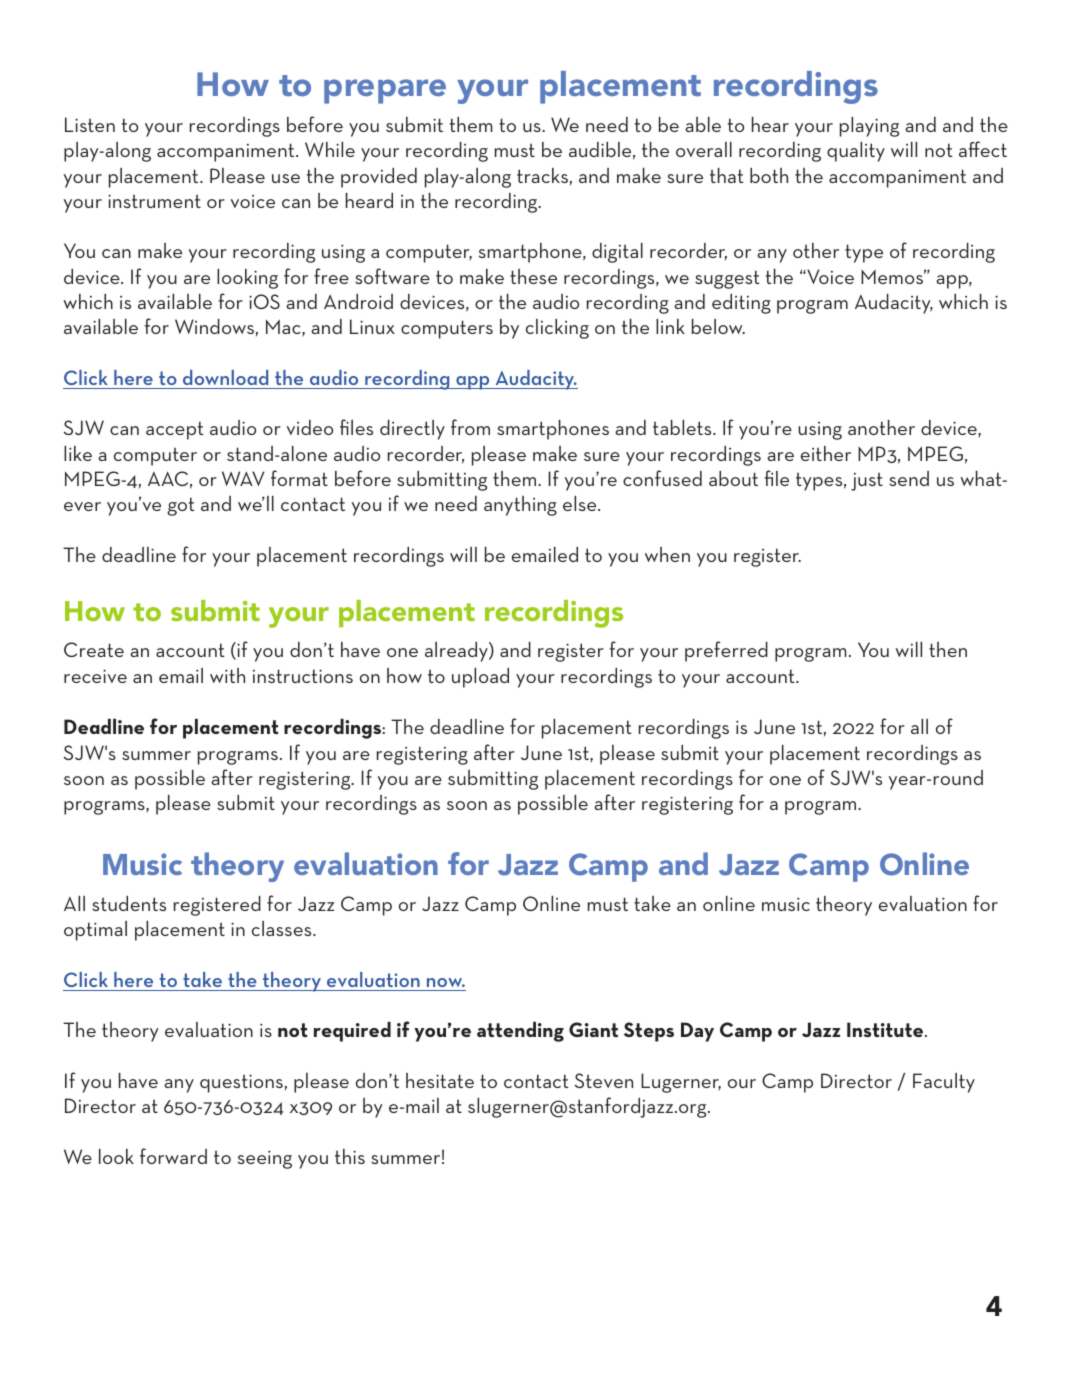  Describe the element at coordinates (480, 678) in the screenshot. I see `upload` at that location.
